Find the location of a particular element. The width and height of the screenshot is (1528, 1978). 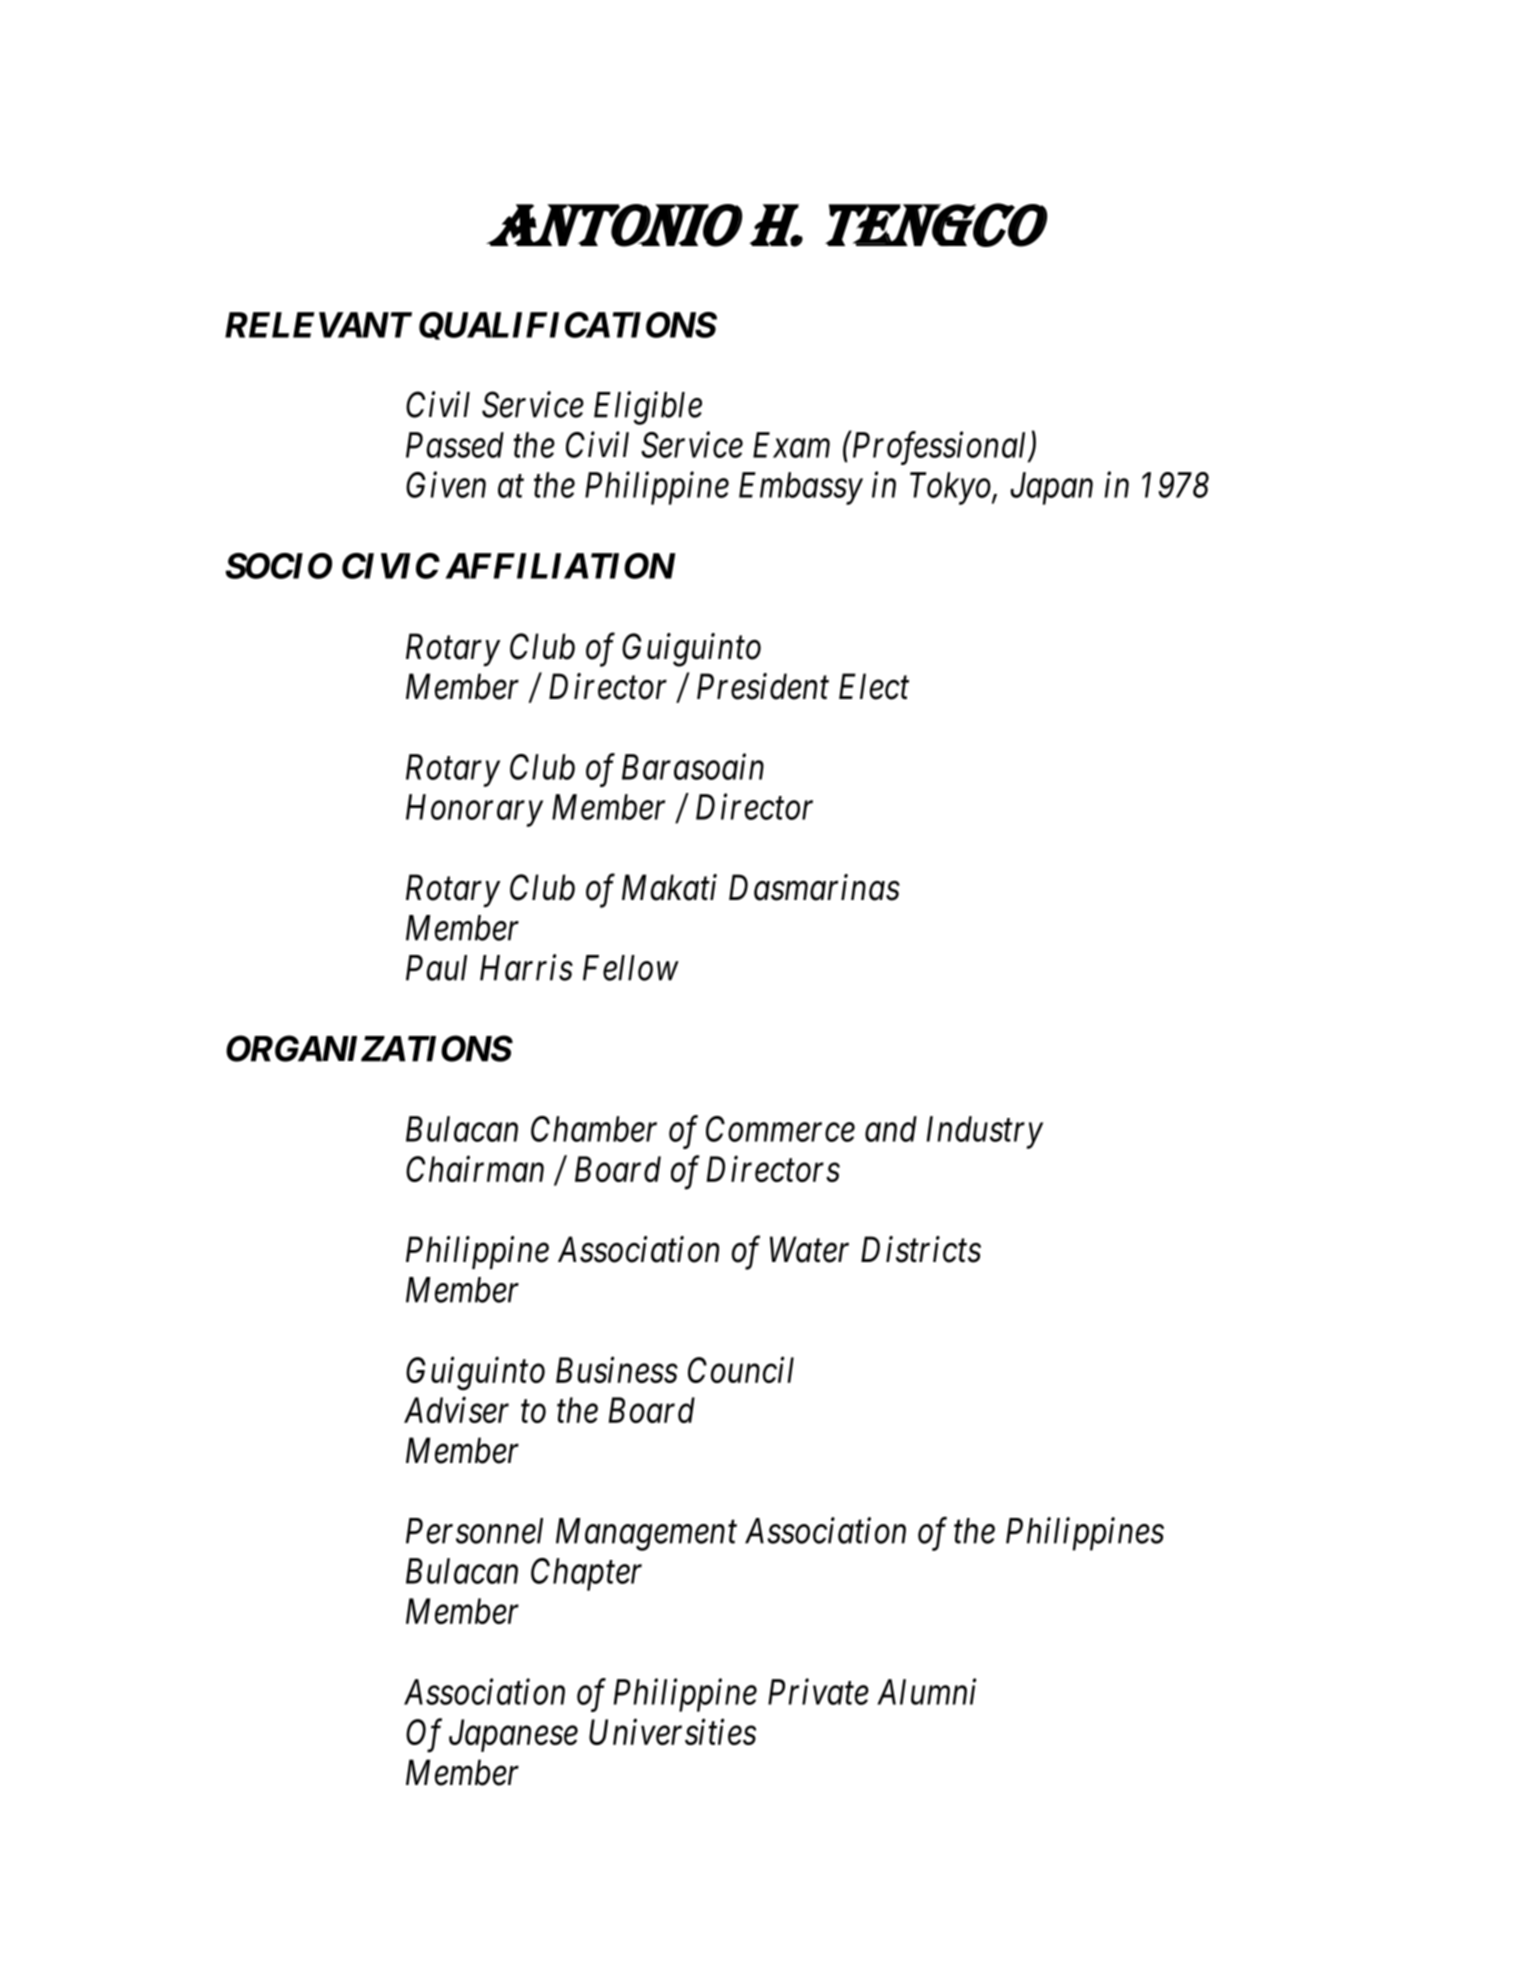

Paul is located at coordinates (436, 968).
